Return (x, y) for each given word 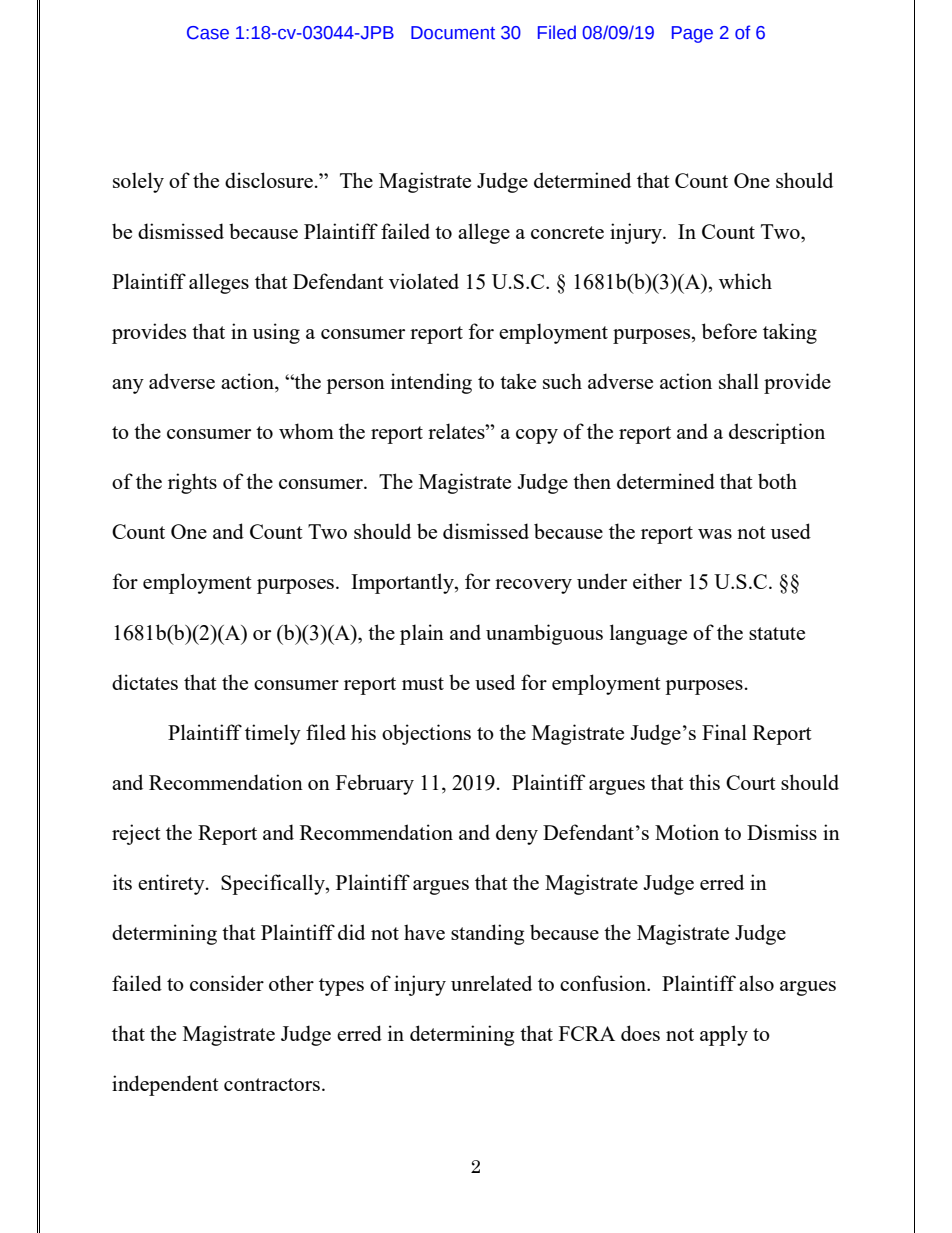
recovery (533, 586)
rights (192, 483)
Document (453, 33)
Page (692, 34)
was (715, 534)
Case (208, 33)
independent (165, 1085)
